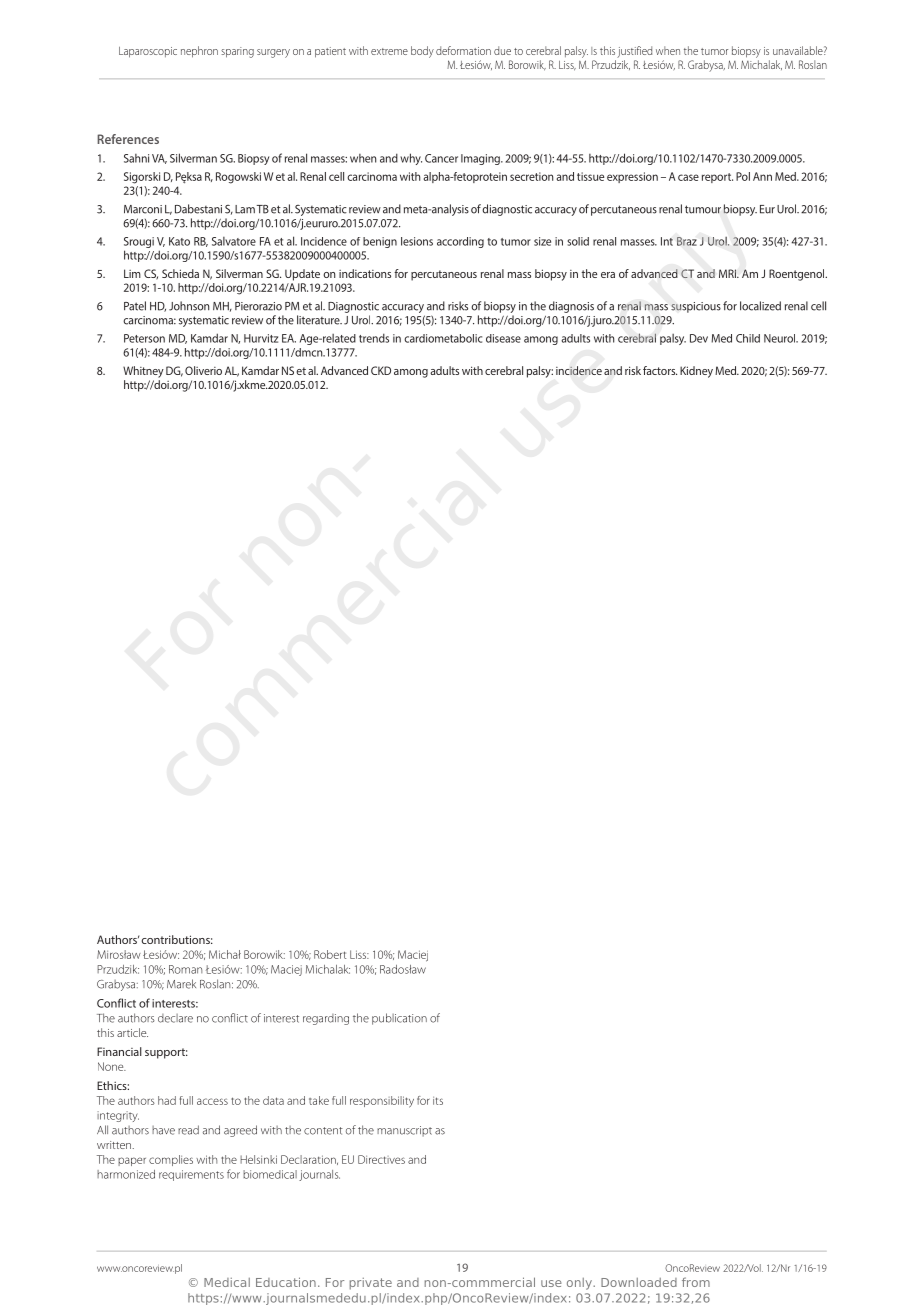  Describe the element at coordinates (330, 954) in the image. I see `Robert` at that location.
